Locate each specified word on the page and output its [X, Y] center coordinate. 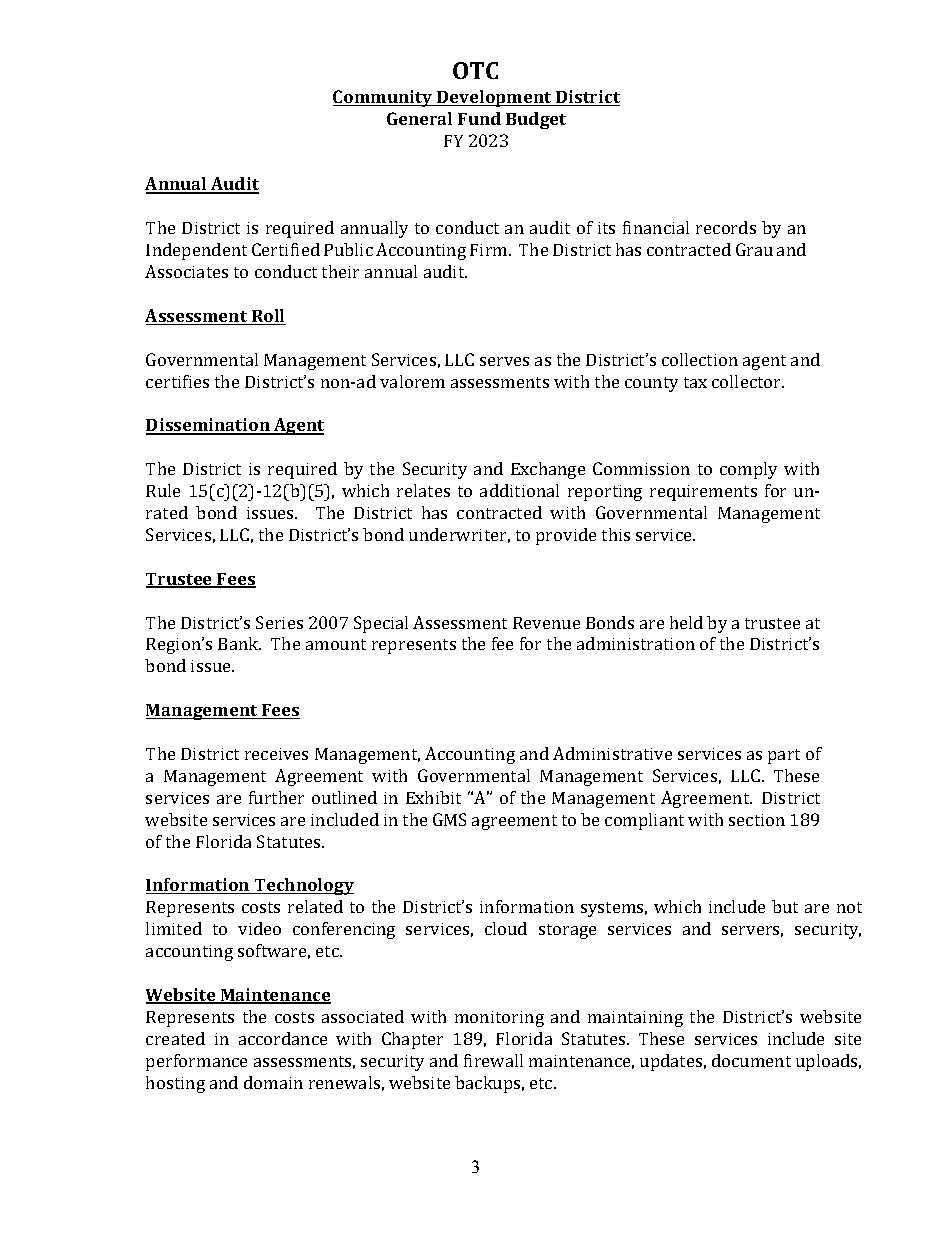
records [726, 227]
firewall [493, 1060]
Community [384, 98]
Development [494, 98]
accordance [283, 1038]
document [751, 1060]
